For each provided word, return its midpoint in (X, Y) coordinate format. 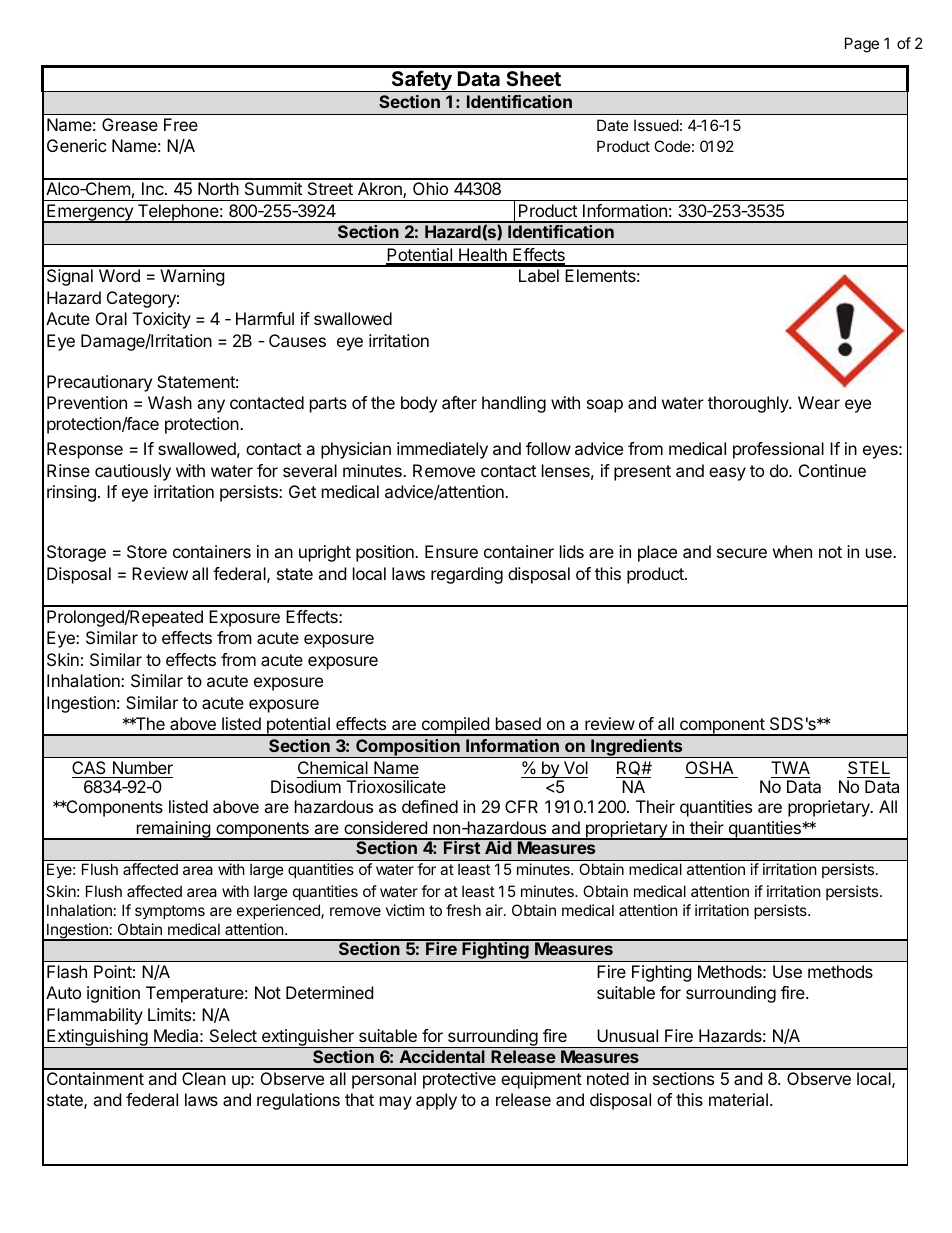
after (459, 402)
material (738, 1099)
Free (181, 124)
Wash (170, 402)
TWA (790, 767)
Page (862, 45)
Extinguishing (97, 1038)
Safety (421, 81)
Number (143, 767)
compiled (455, 726)
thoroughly (749, 404)
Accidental (442, 1056)
